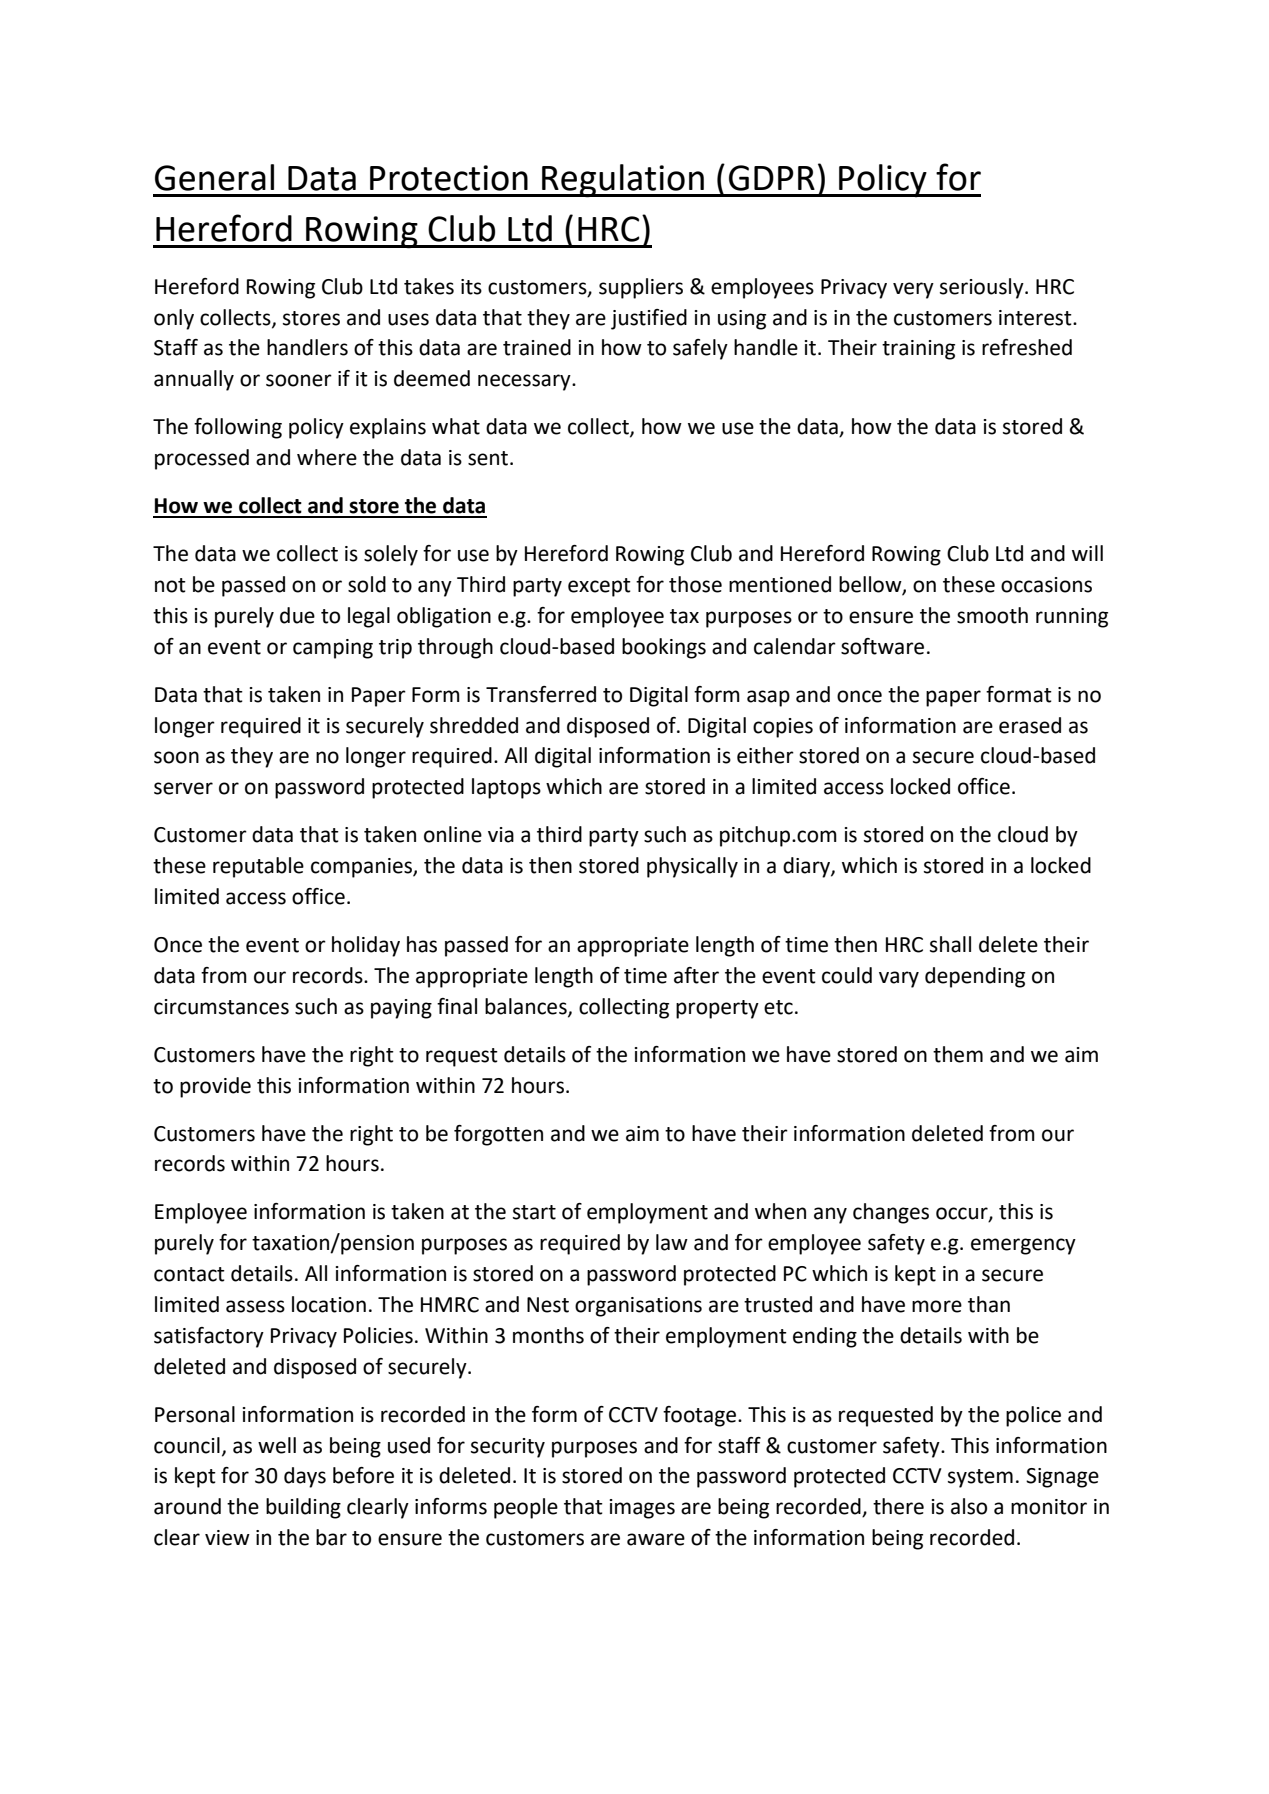  I want to click on reputable, so click(258, 867).
